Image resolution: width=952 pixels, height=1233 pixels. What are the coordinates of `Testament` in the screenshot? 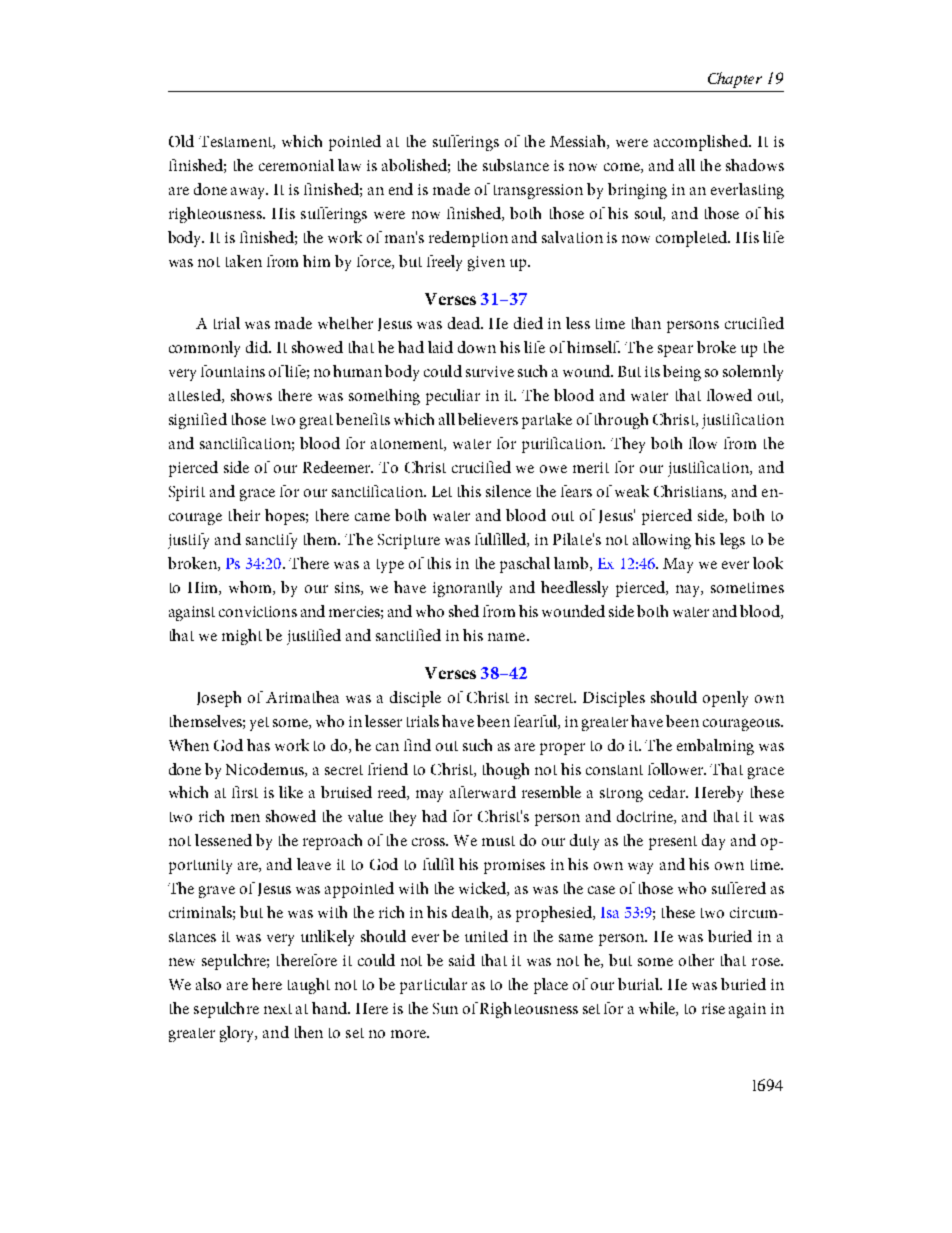 It's located at (236, 142).
